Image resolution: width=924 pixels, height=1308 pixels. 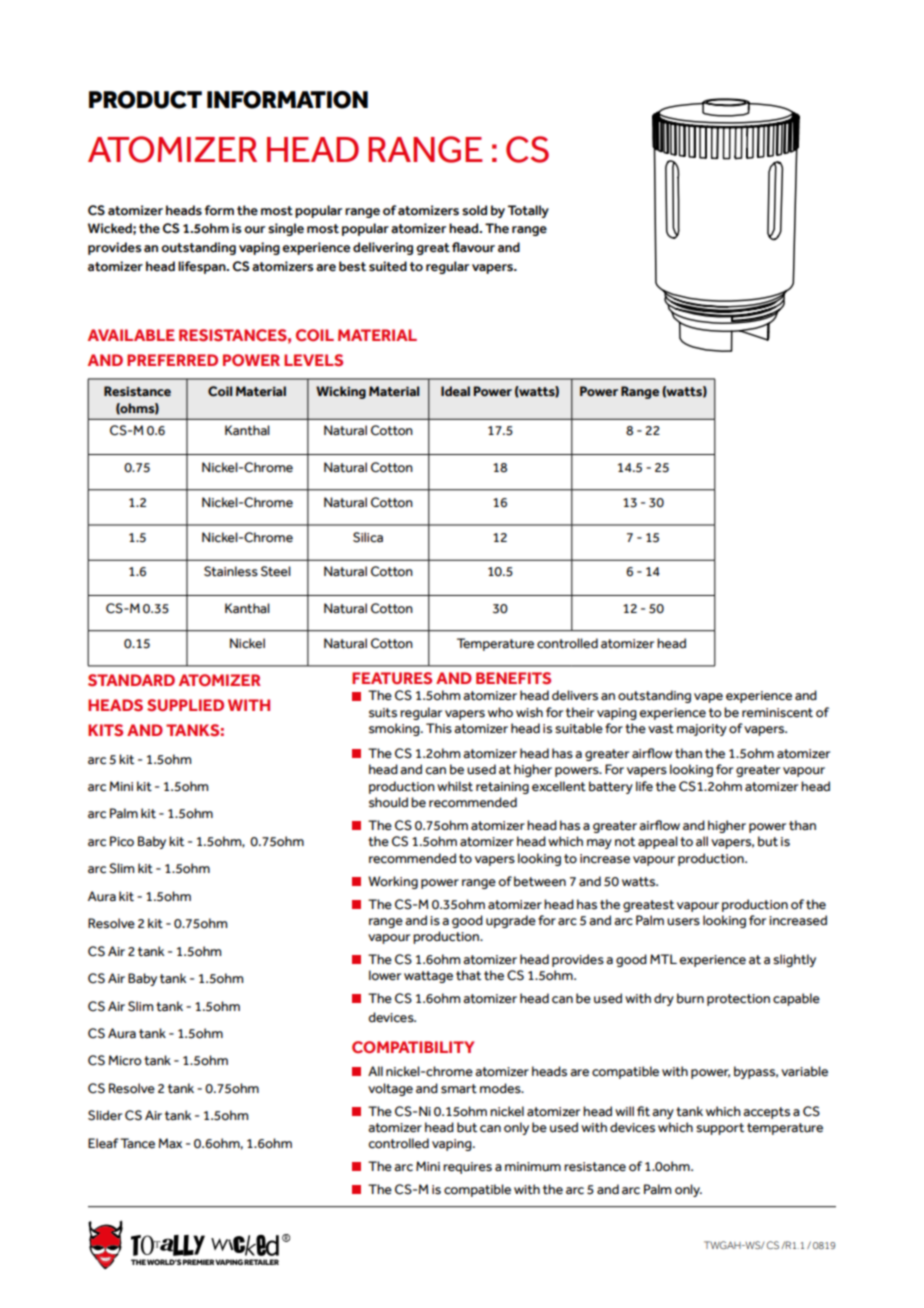 What do you see at coordinates (658, 842) in the document?
I see `appeal` at bounding box center [658, 842].
